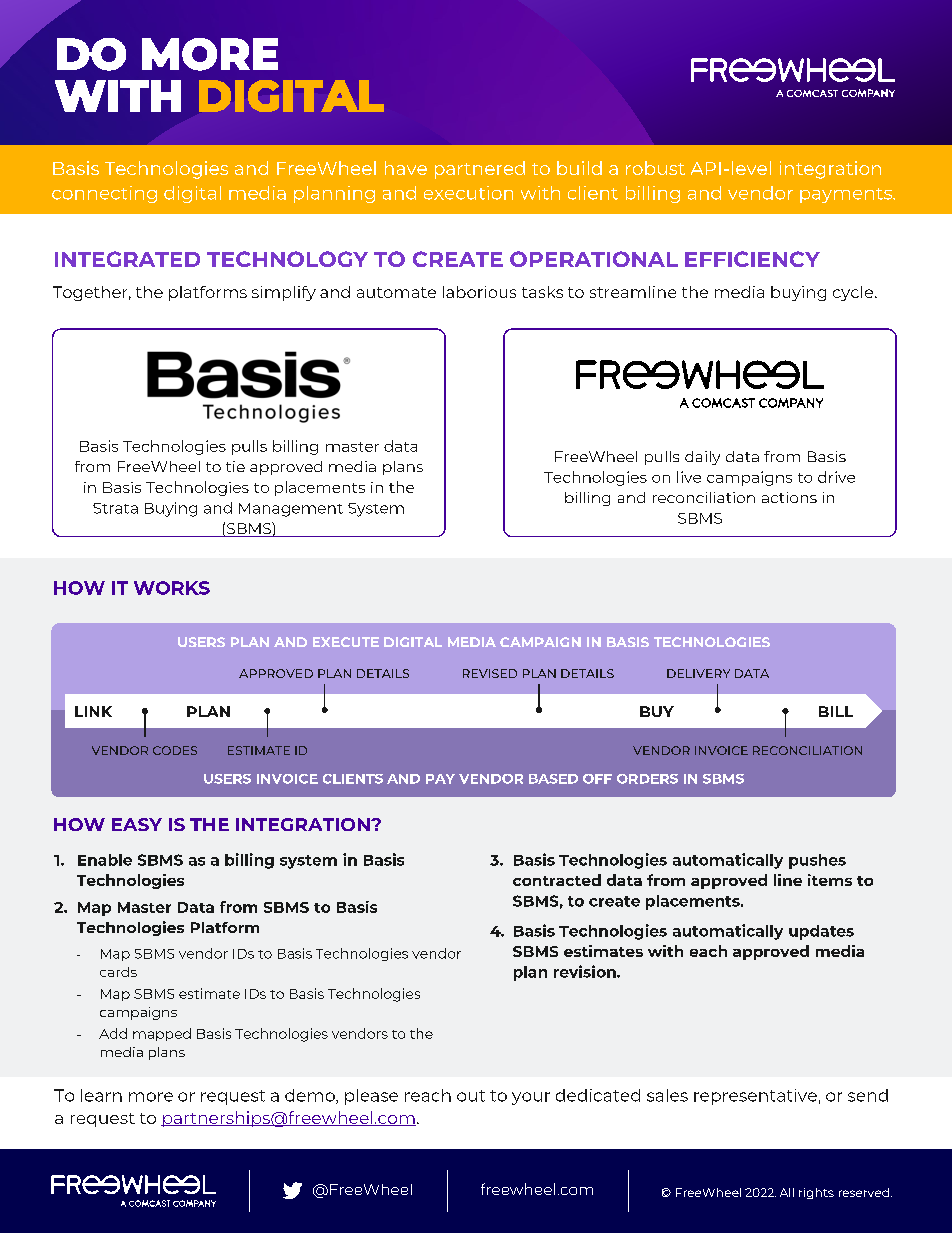 The image size is (952, 1233). Describe the element at coordinates (847, 195) in the page. I see `payments` at that location.
